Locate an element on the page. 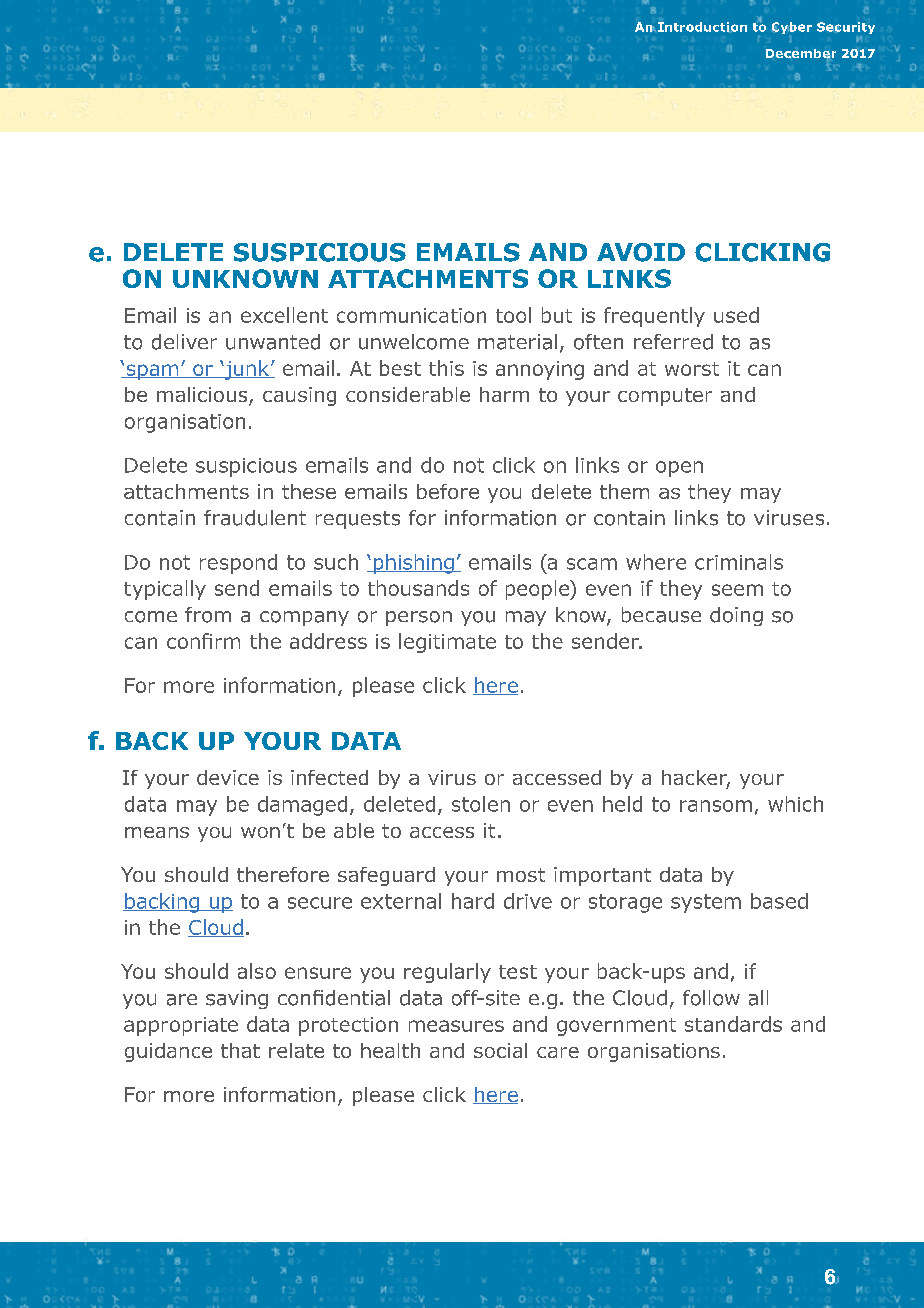 The image size is (924, 1308). saving is located at coordinates (237, 999).
